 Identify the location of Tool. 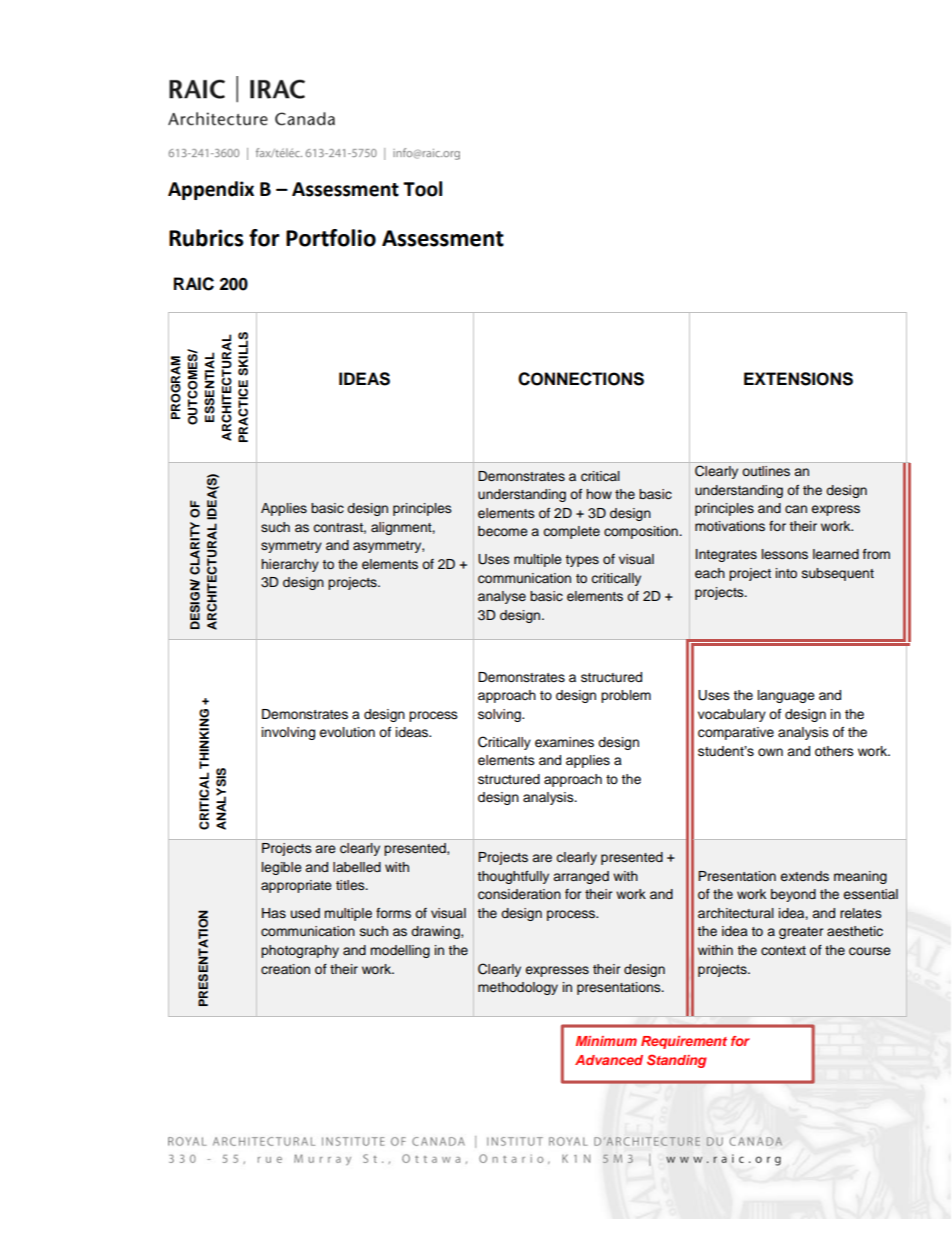
(422, 189).
